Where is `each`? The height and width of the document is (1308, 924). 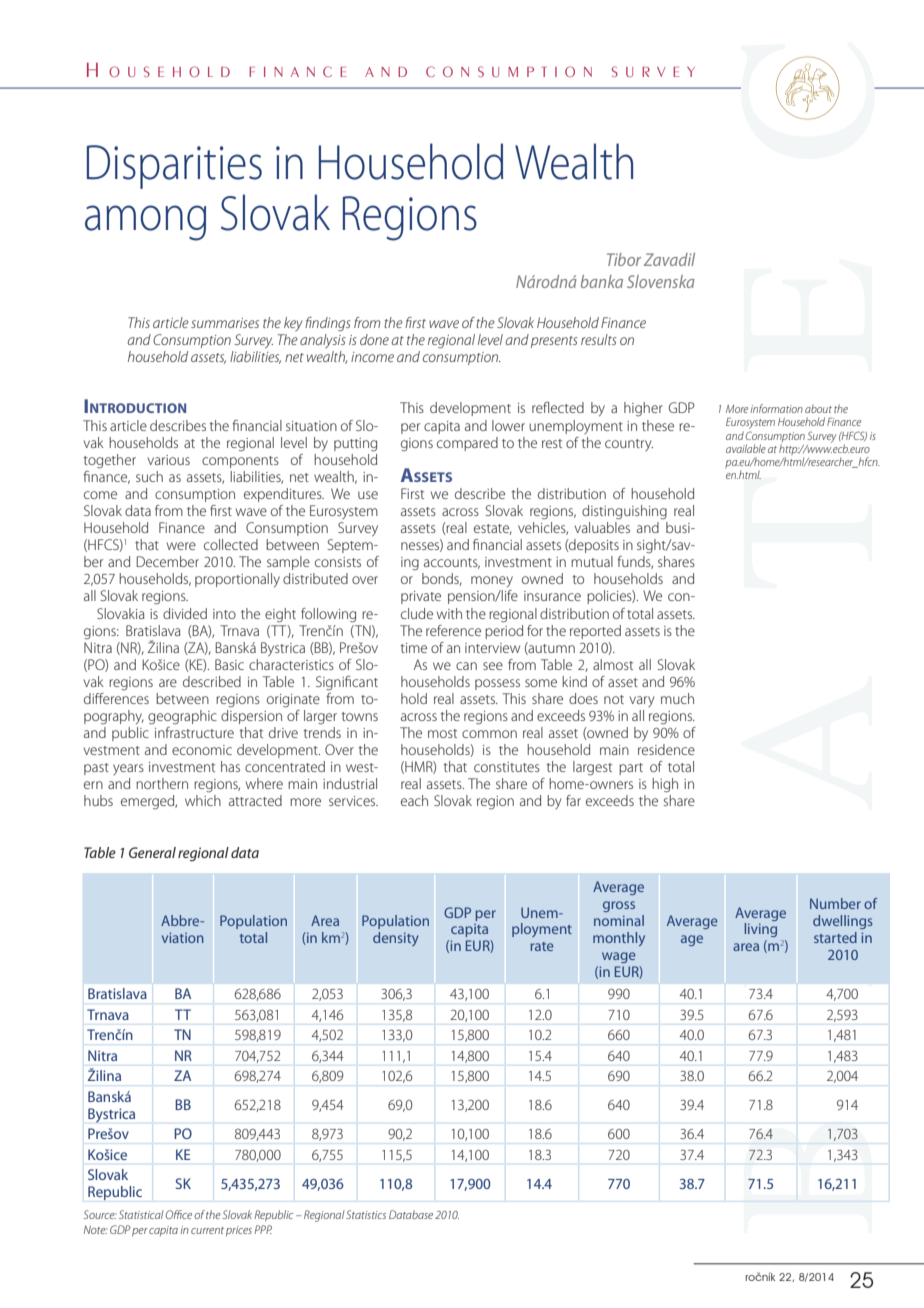
each is located at coordinates (414, 800).
